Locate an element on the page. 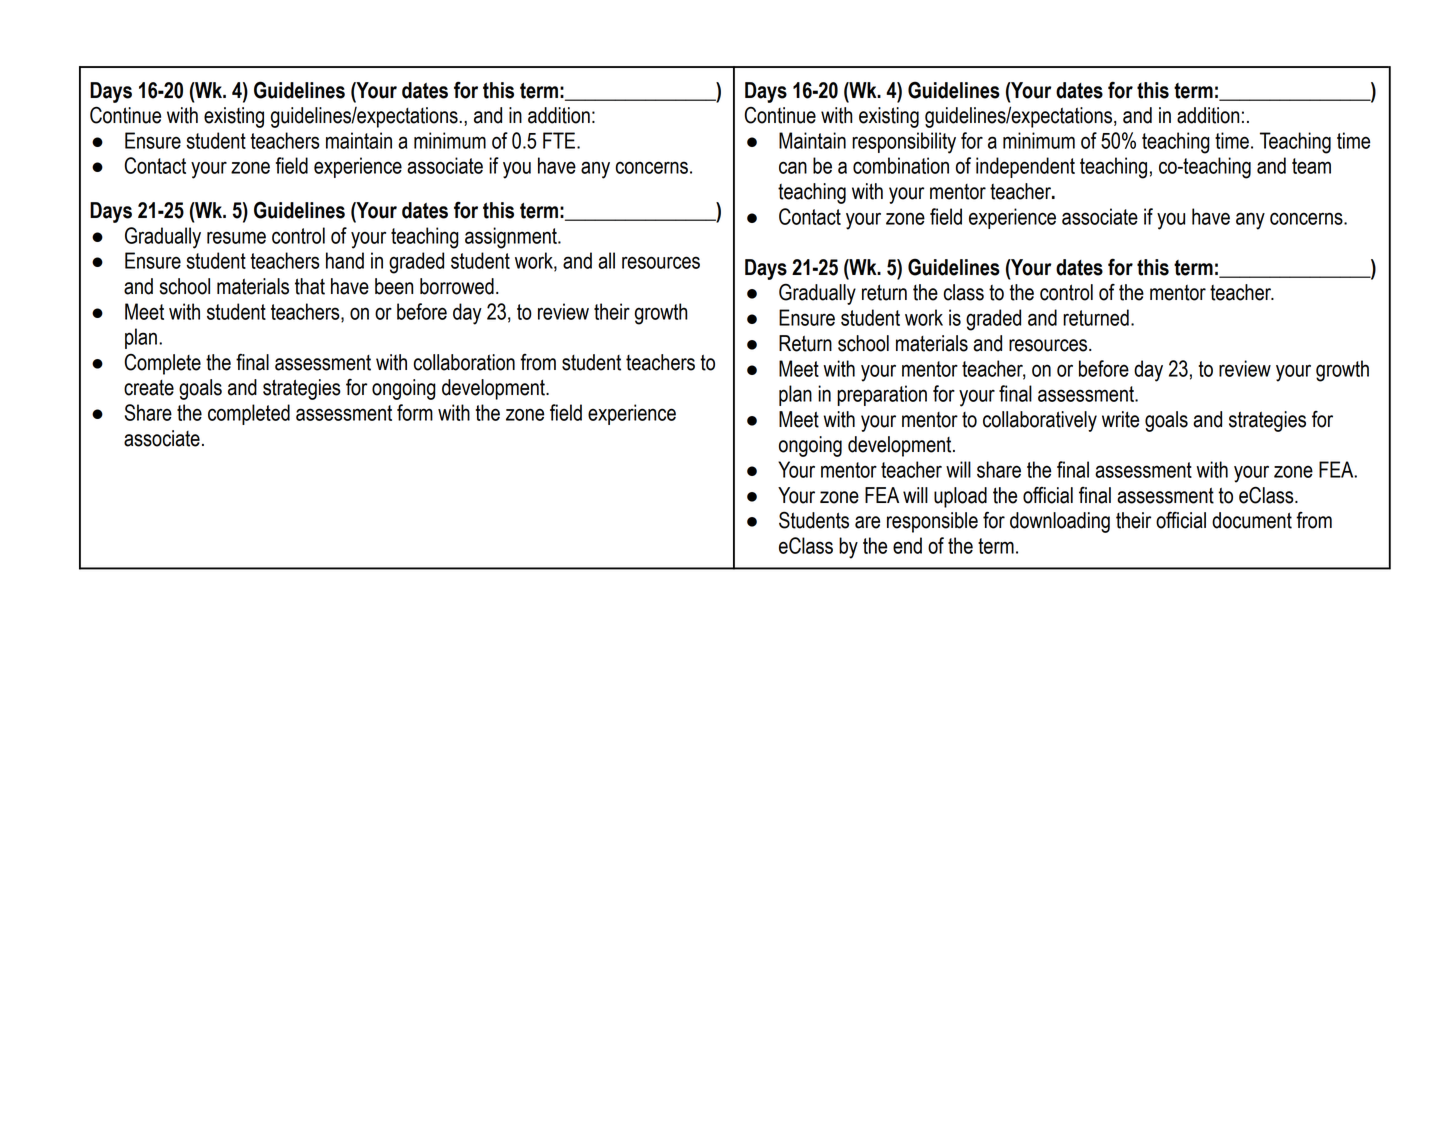  form is located at coordinates (415, 412).
